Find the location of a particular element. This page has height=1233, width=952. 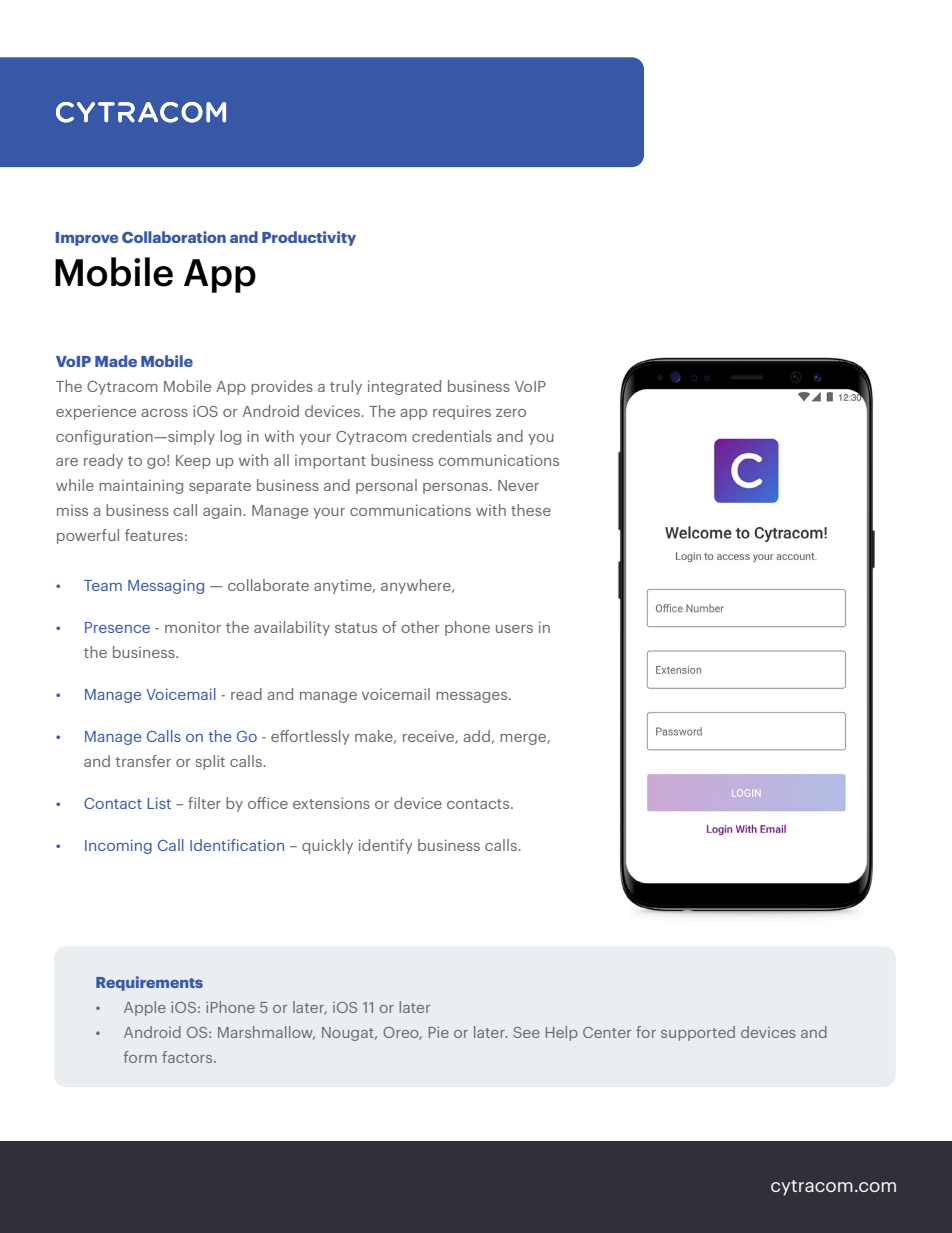

add is located at coordinates (476, 736).
